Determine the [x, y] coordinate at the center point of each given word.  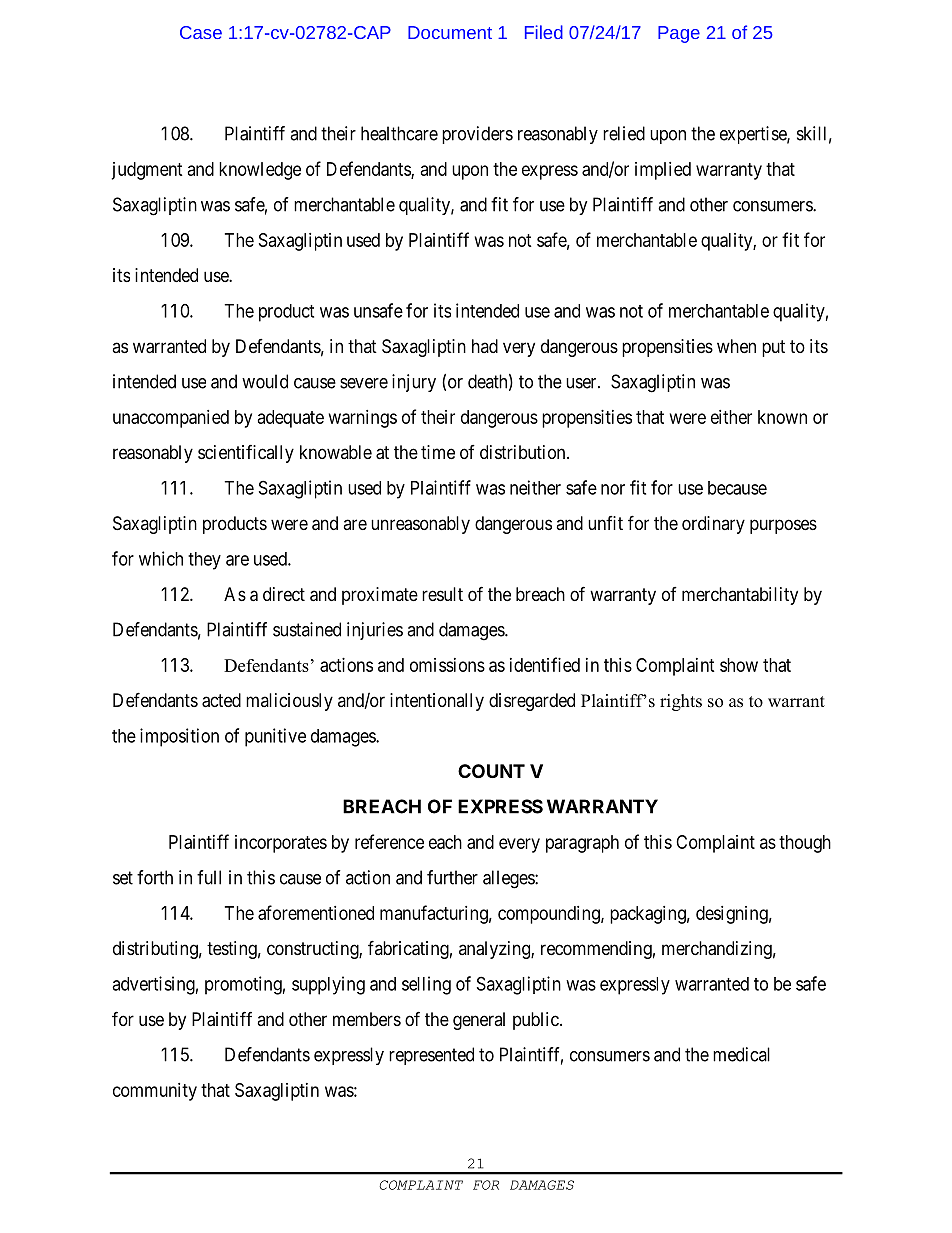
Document [450, 32]
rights [681, 702]
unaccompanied [171, 419]
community [155, 1092]
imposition [179, 737]
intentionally [437, 702]
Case [201, 32]
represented [431, 1056]
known [782, 417]
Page [679, 34]
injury [414, 383]
